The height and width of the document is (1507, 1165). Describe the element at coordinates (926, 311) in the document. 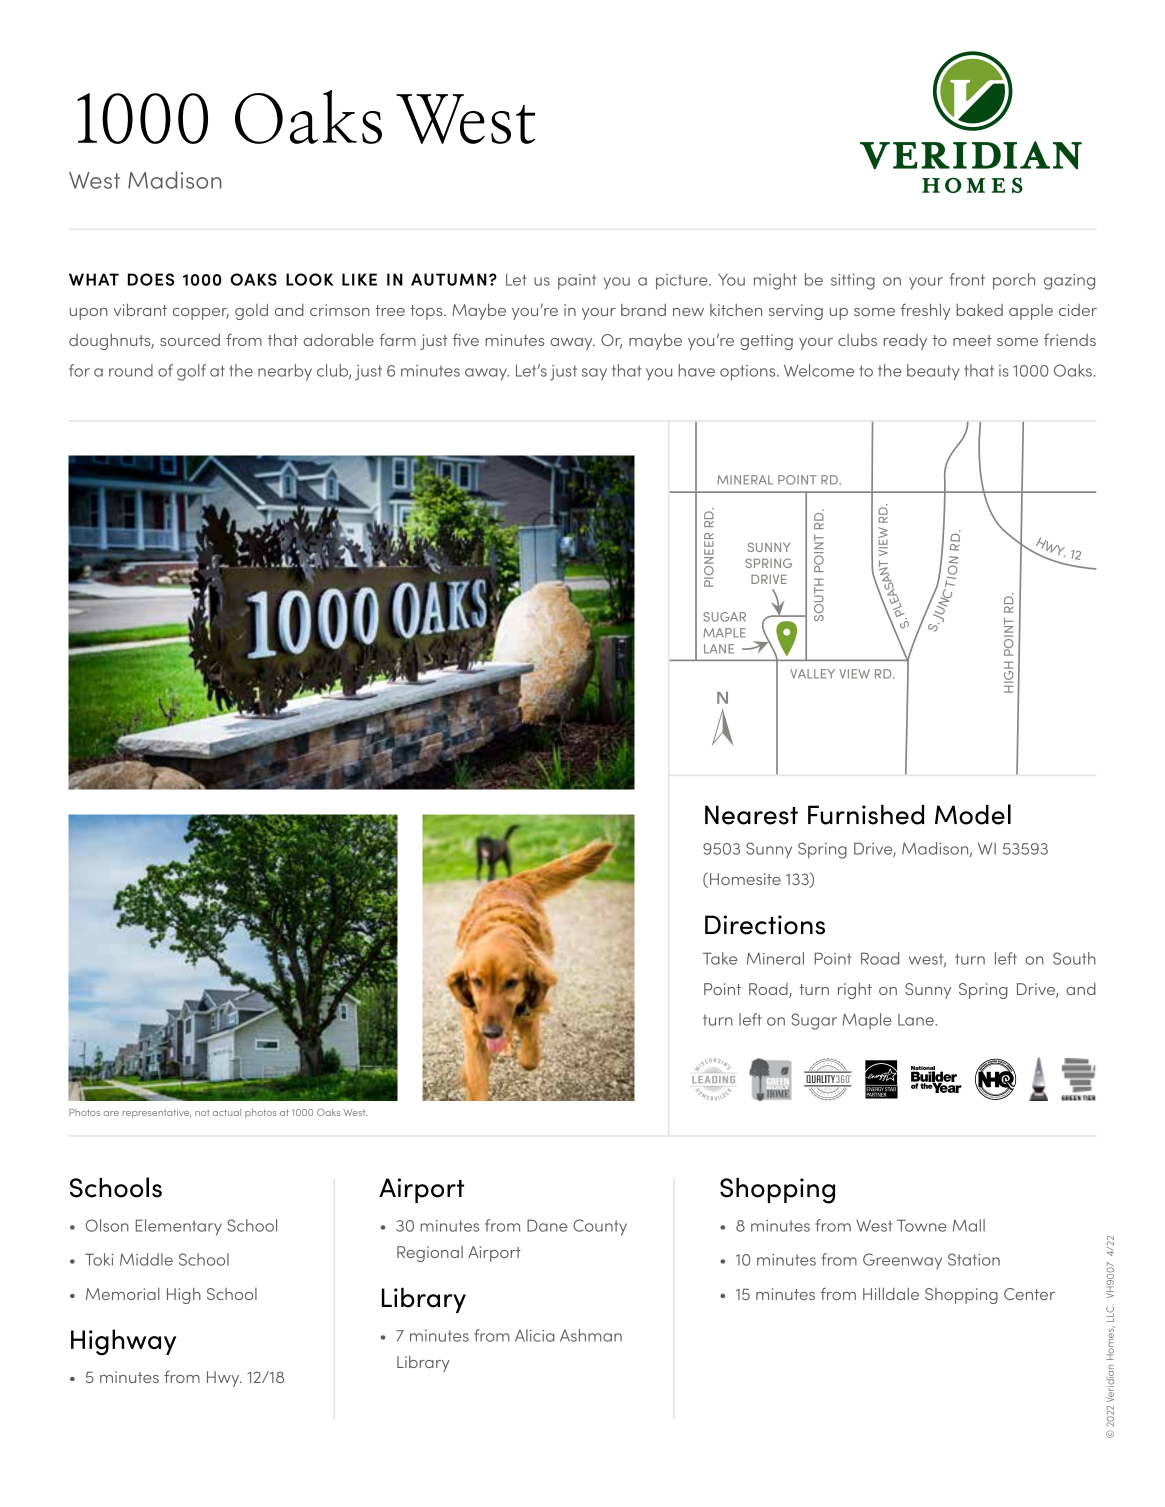

I see `freshly` at that location.
